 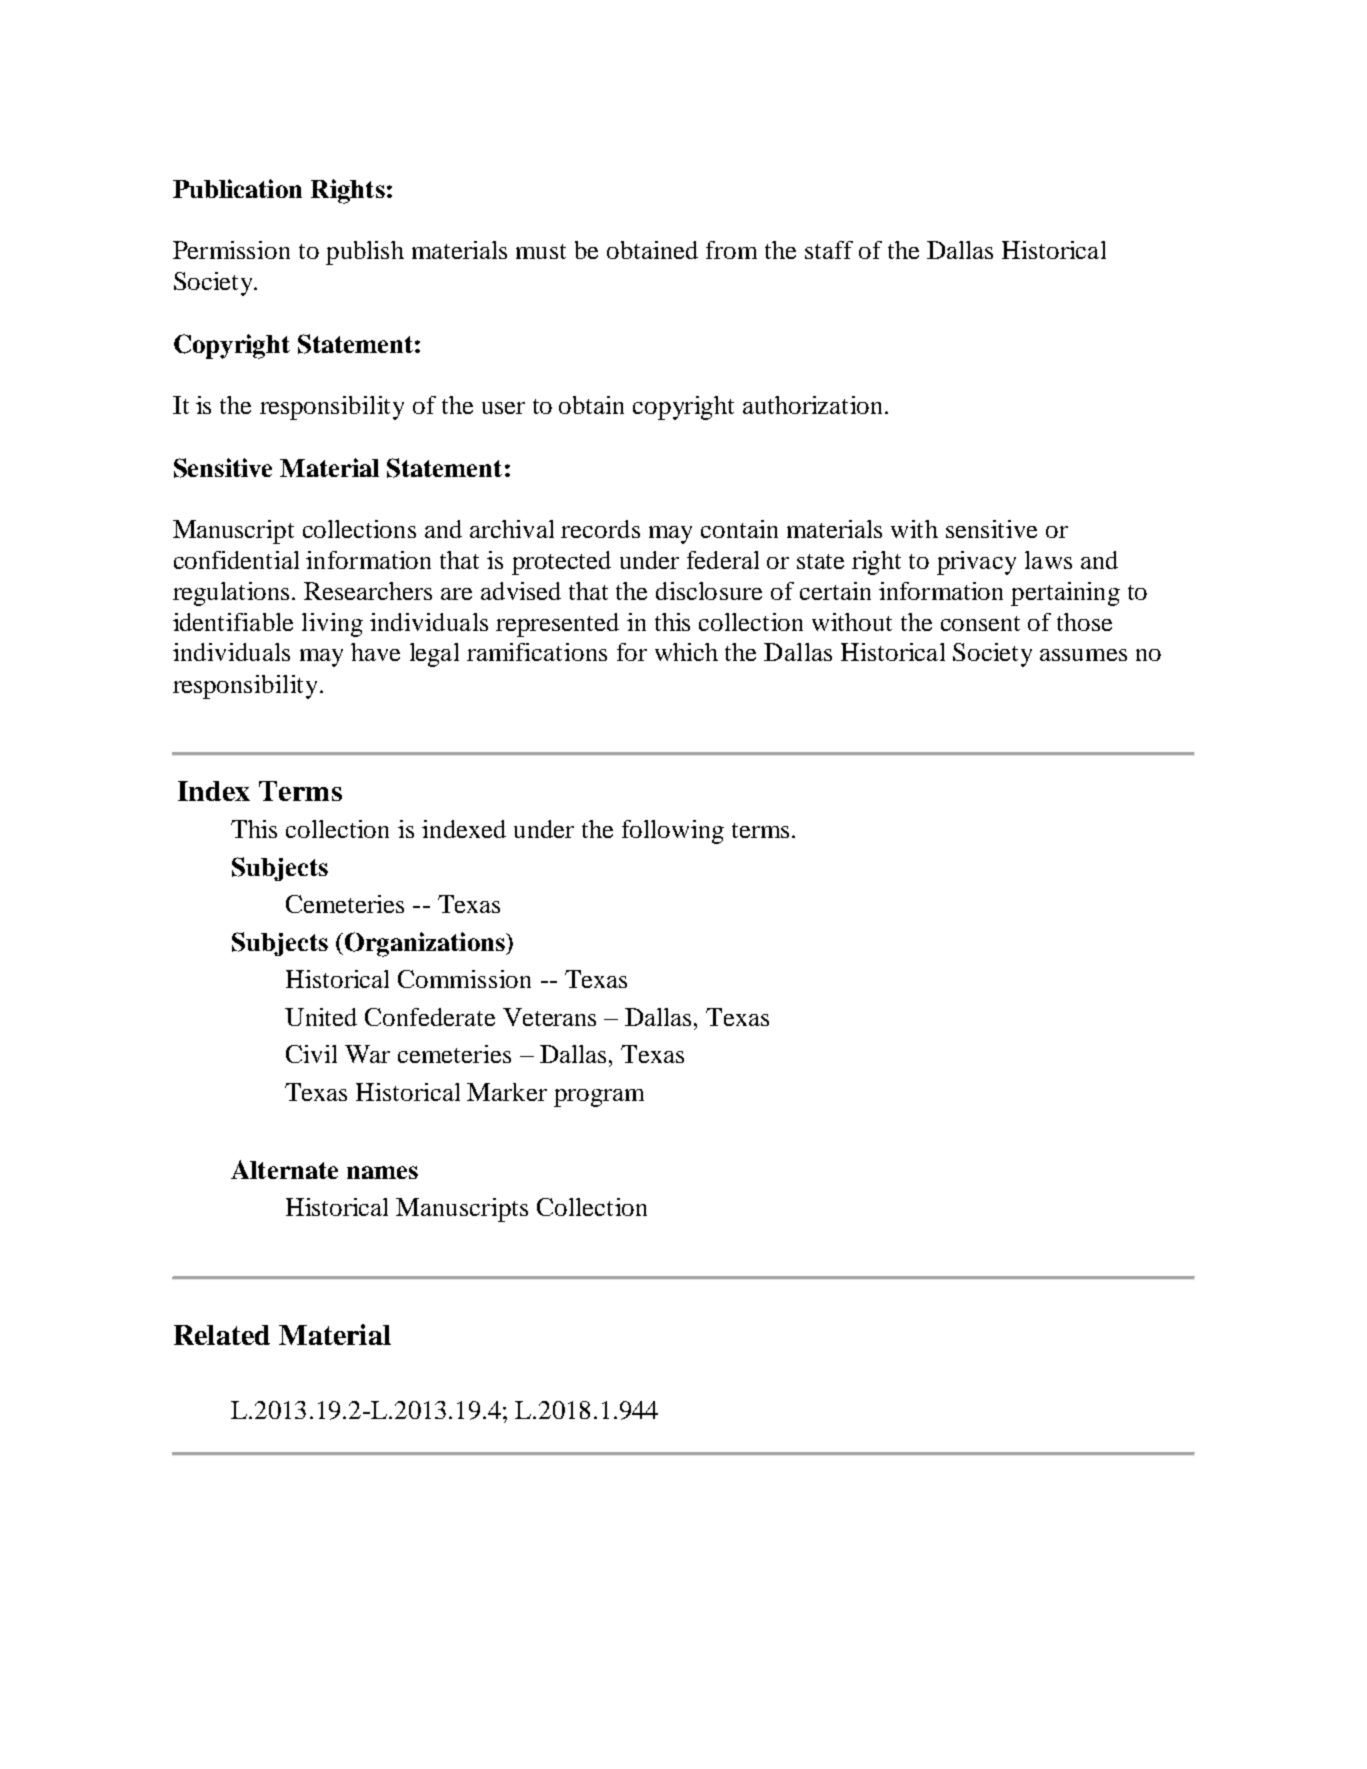 I want to click on staff, so click(x=829, y=250).
